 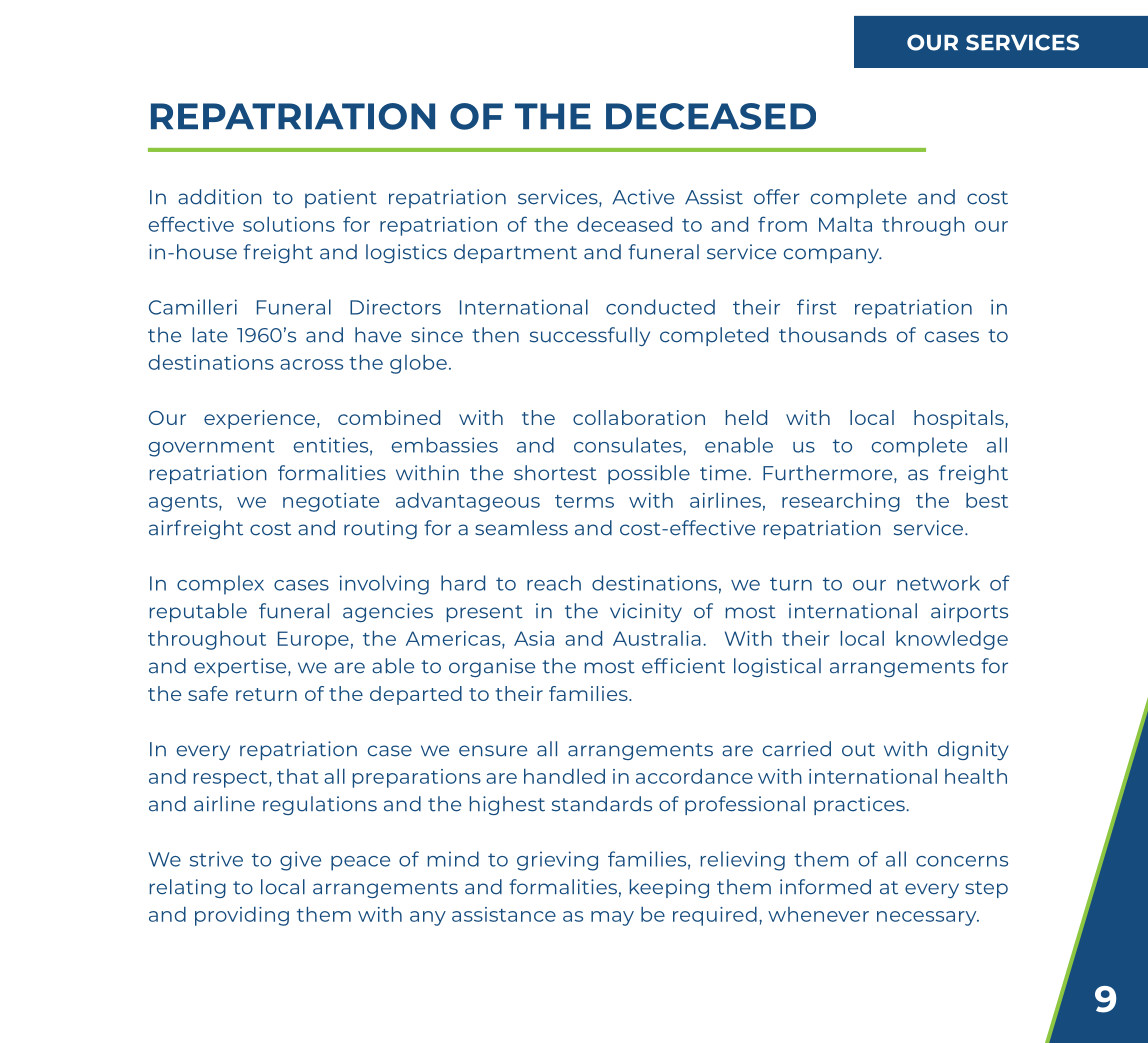 I want to click on solutions, so click(x=289, y=224).
